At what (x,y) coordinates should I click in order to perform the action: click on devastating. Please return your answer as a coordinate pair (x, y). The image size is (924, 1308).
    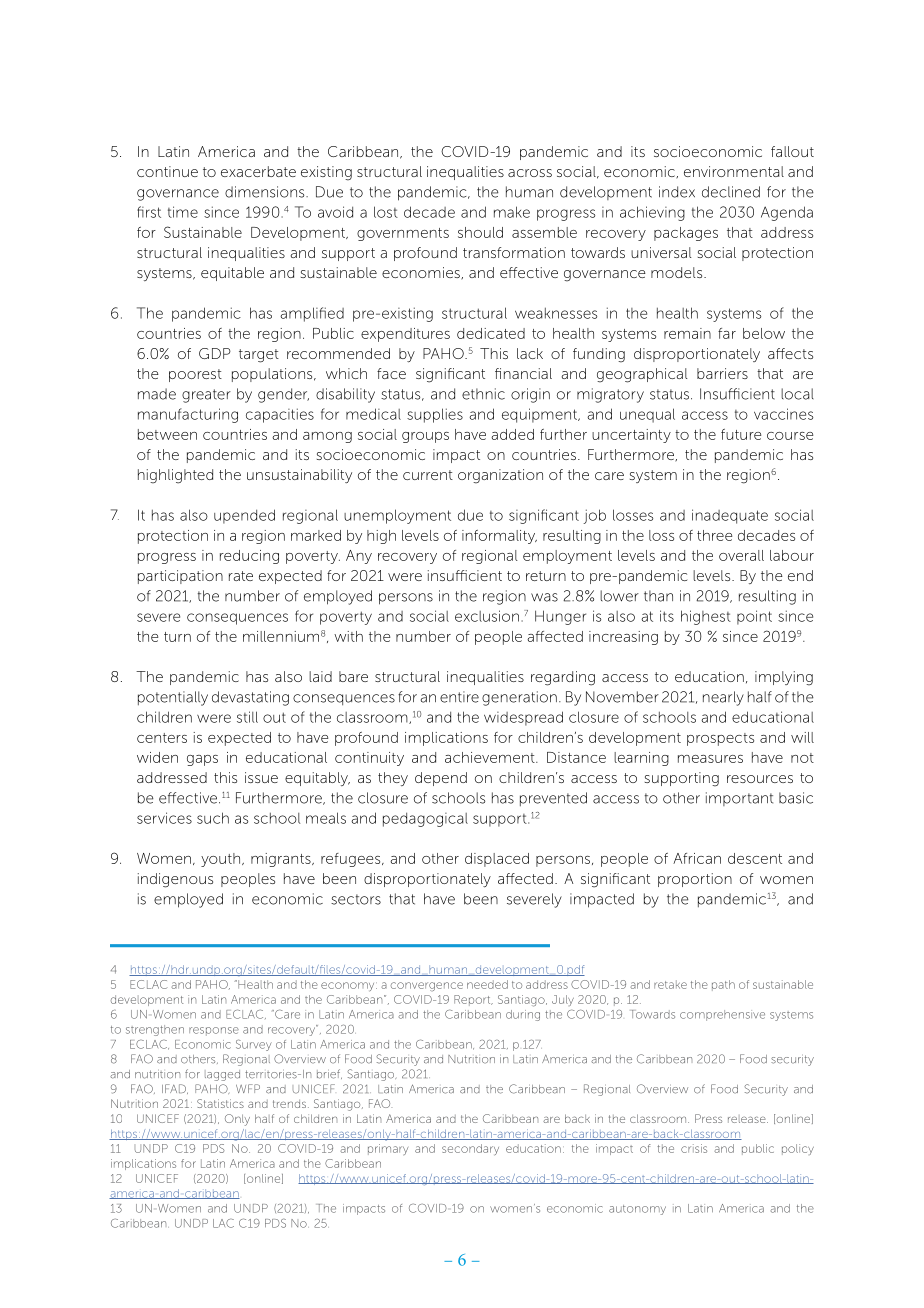
    Looking at the image, I should click on (250, 698).
